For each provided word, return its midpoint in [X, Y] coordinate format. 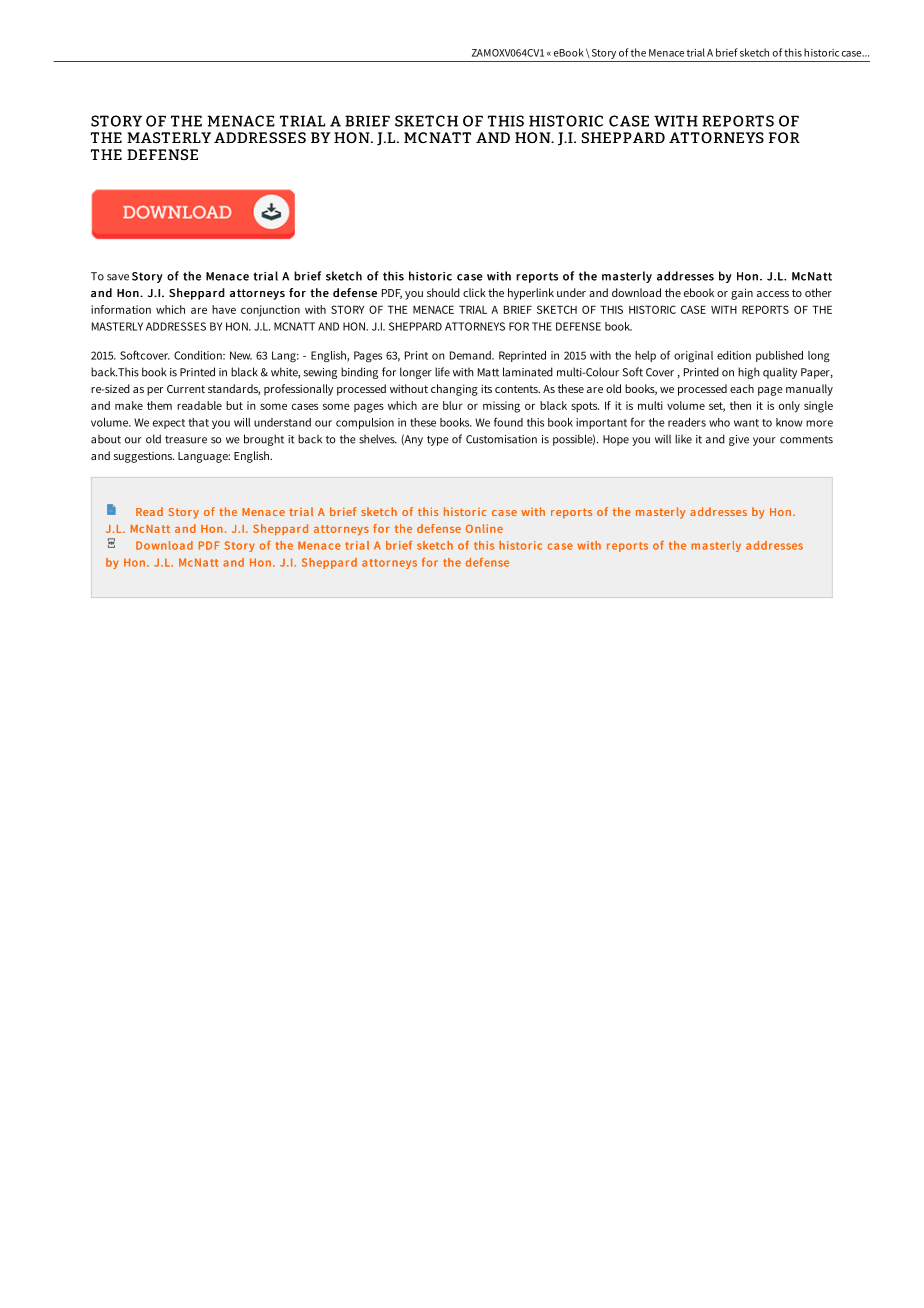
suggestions [144, 457]
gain [742, 294]
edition [734, 355]
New [241, 355]
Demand [471, 355]
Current [186, 389]
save [118, 277]
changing [454, 390]
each [742, 388]
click [474, 292]
